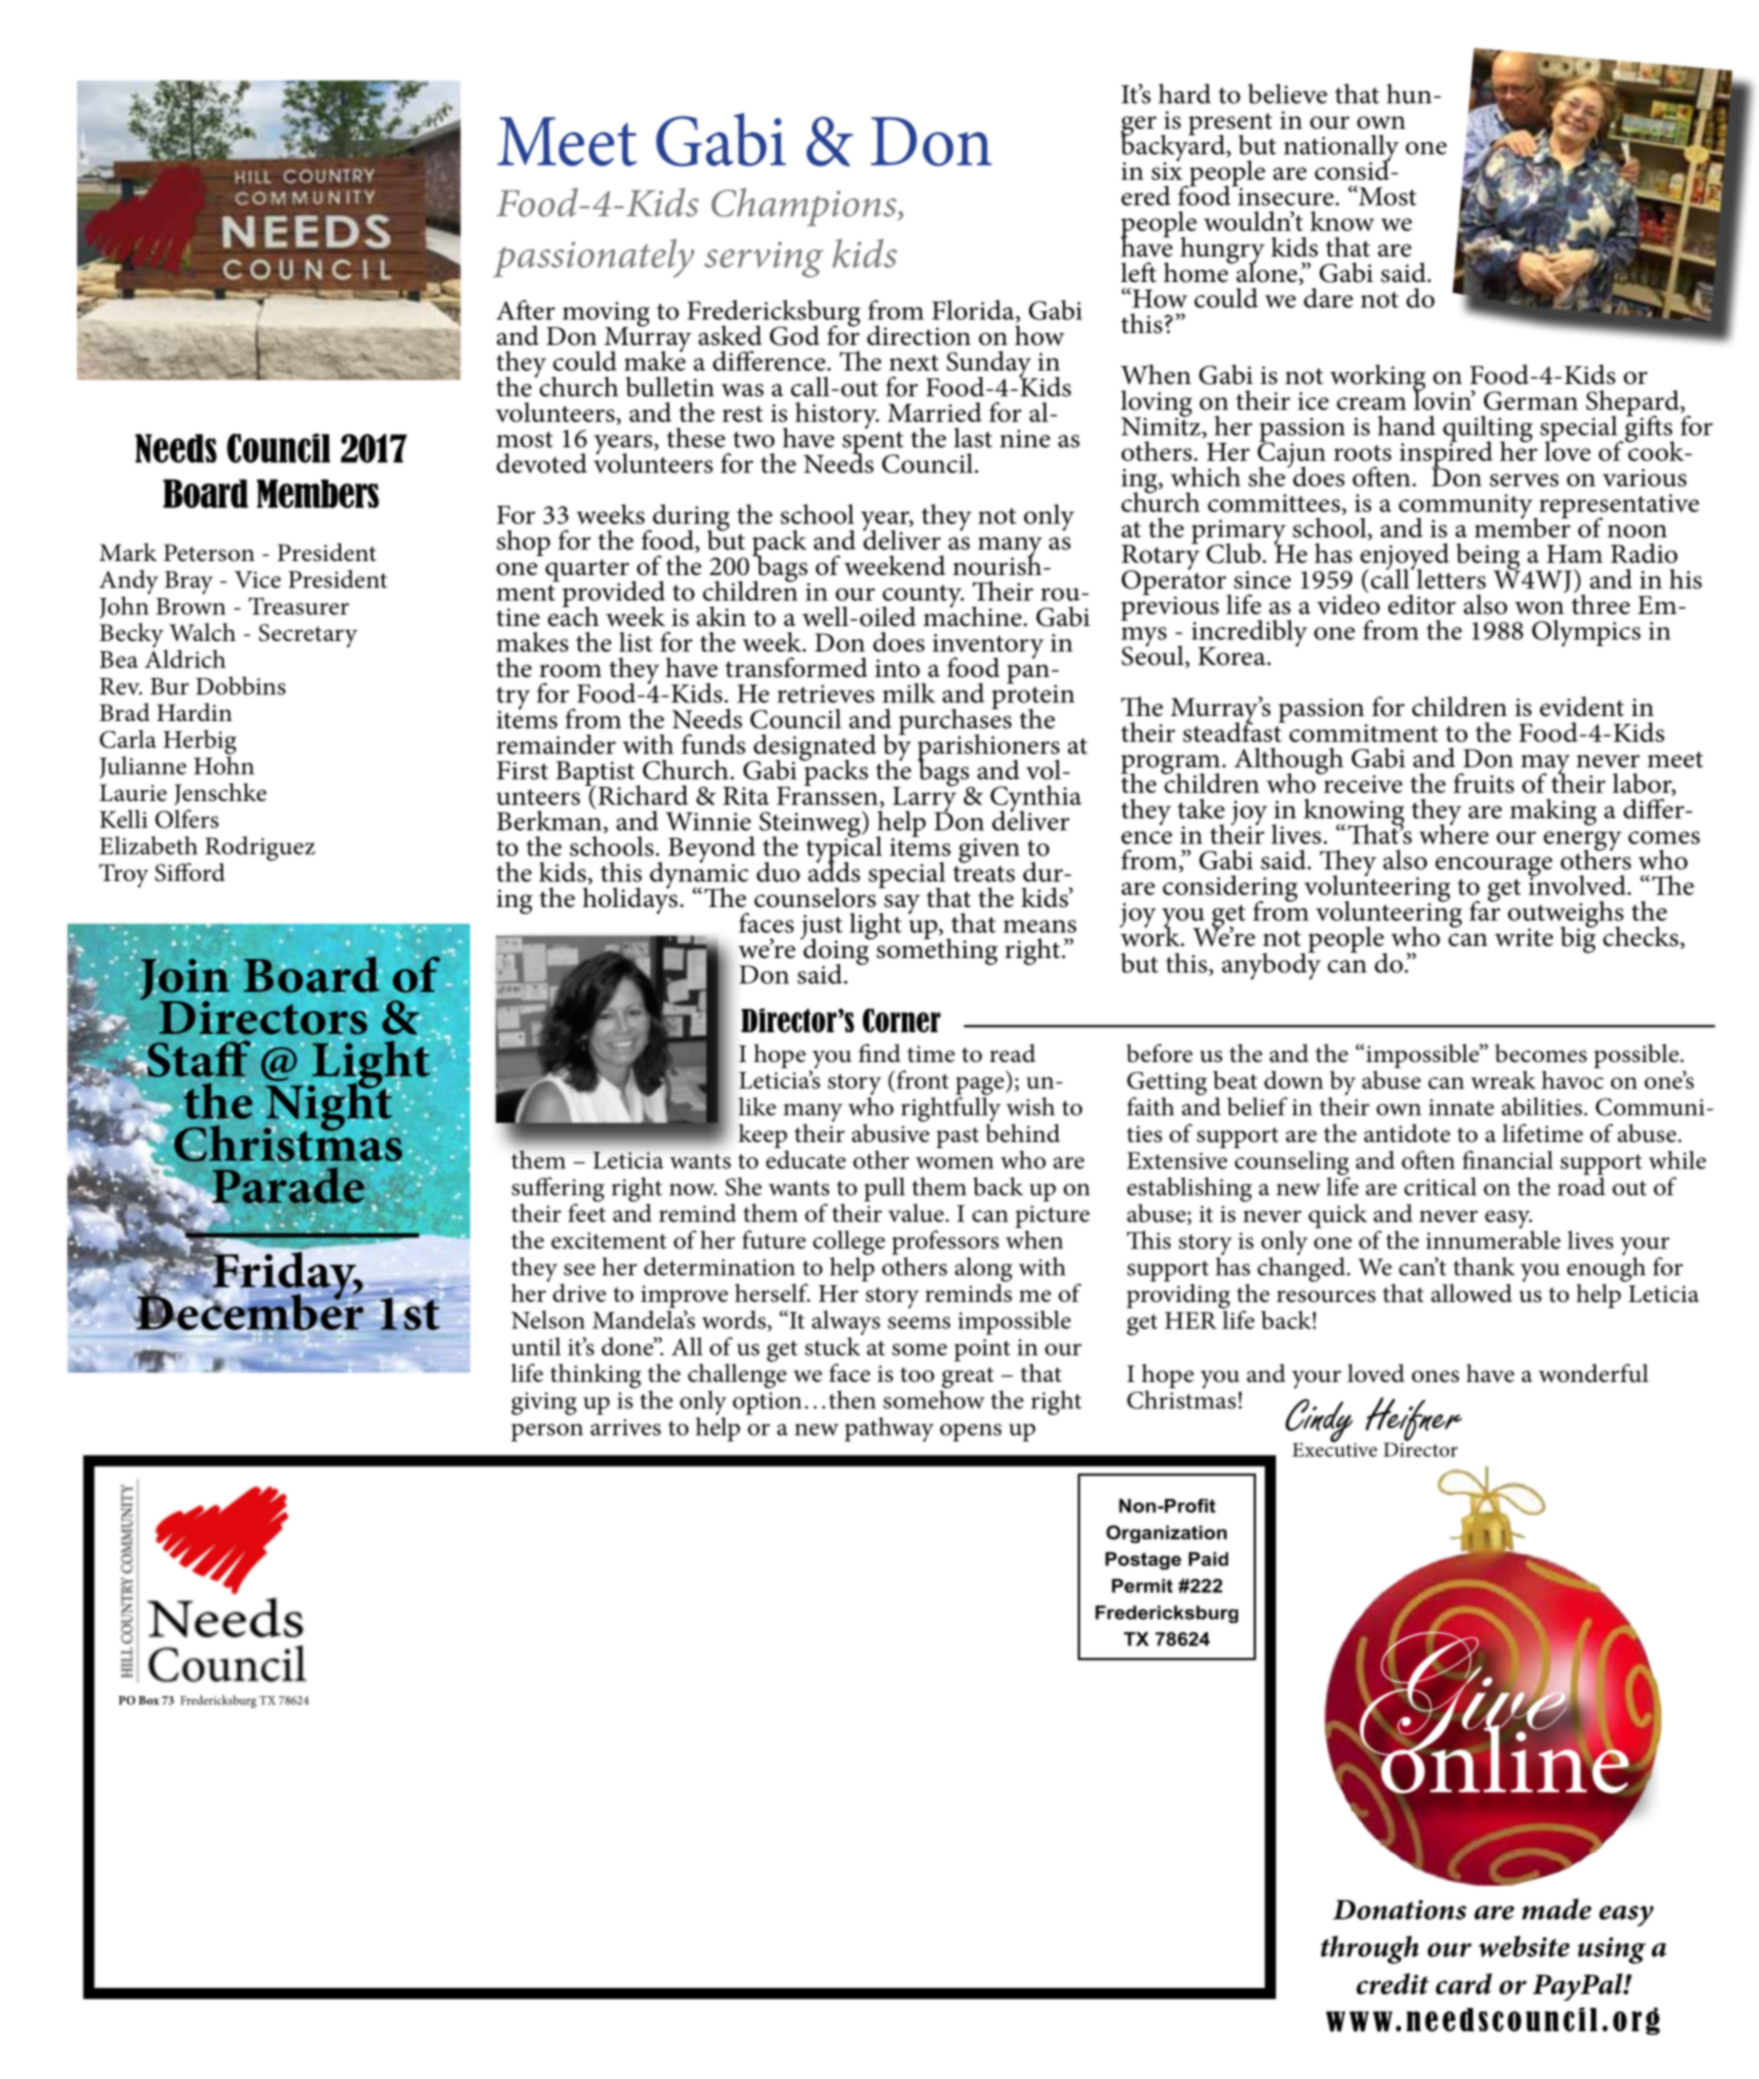 The height and width of the page is (2079, 1759). I want to click on Night, so click(329, 1106).
